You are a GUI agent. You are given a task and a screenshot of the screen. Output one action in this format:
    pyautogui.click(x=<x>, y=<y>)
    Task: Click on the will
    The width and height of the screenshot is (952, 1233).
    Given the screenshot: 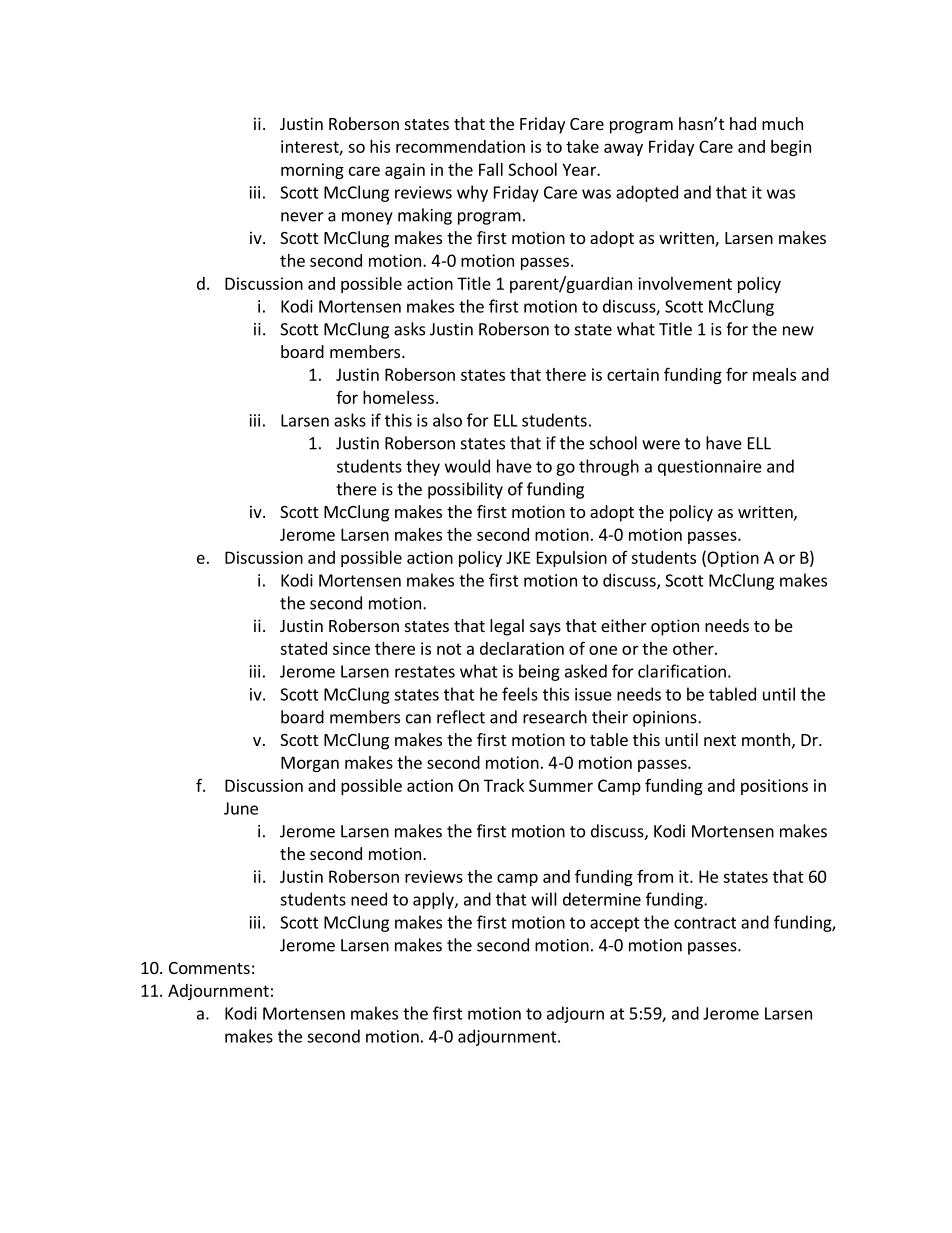 What is the action you would take?
    pyautogui.click(x=544, y=899)
